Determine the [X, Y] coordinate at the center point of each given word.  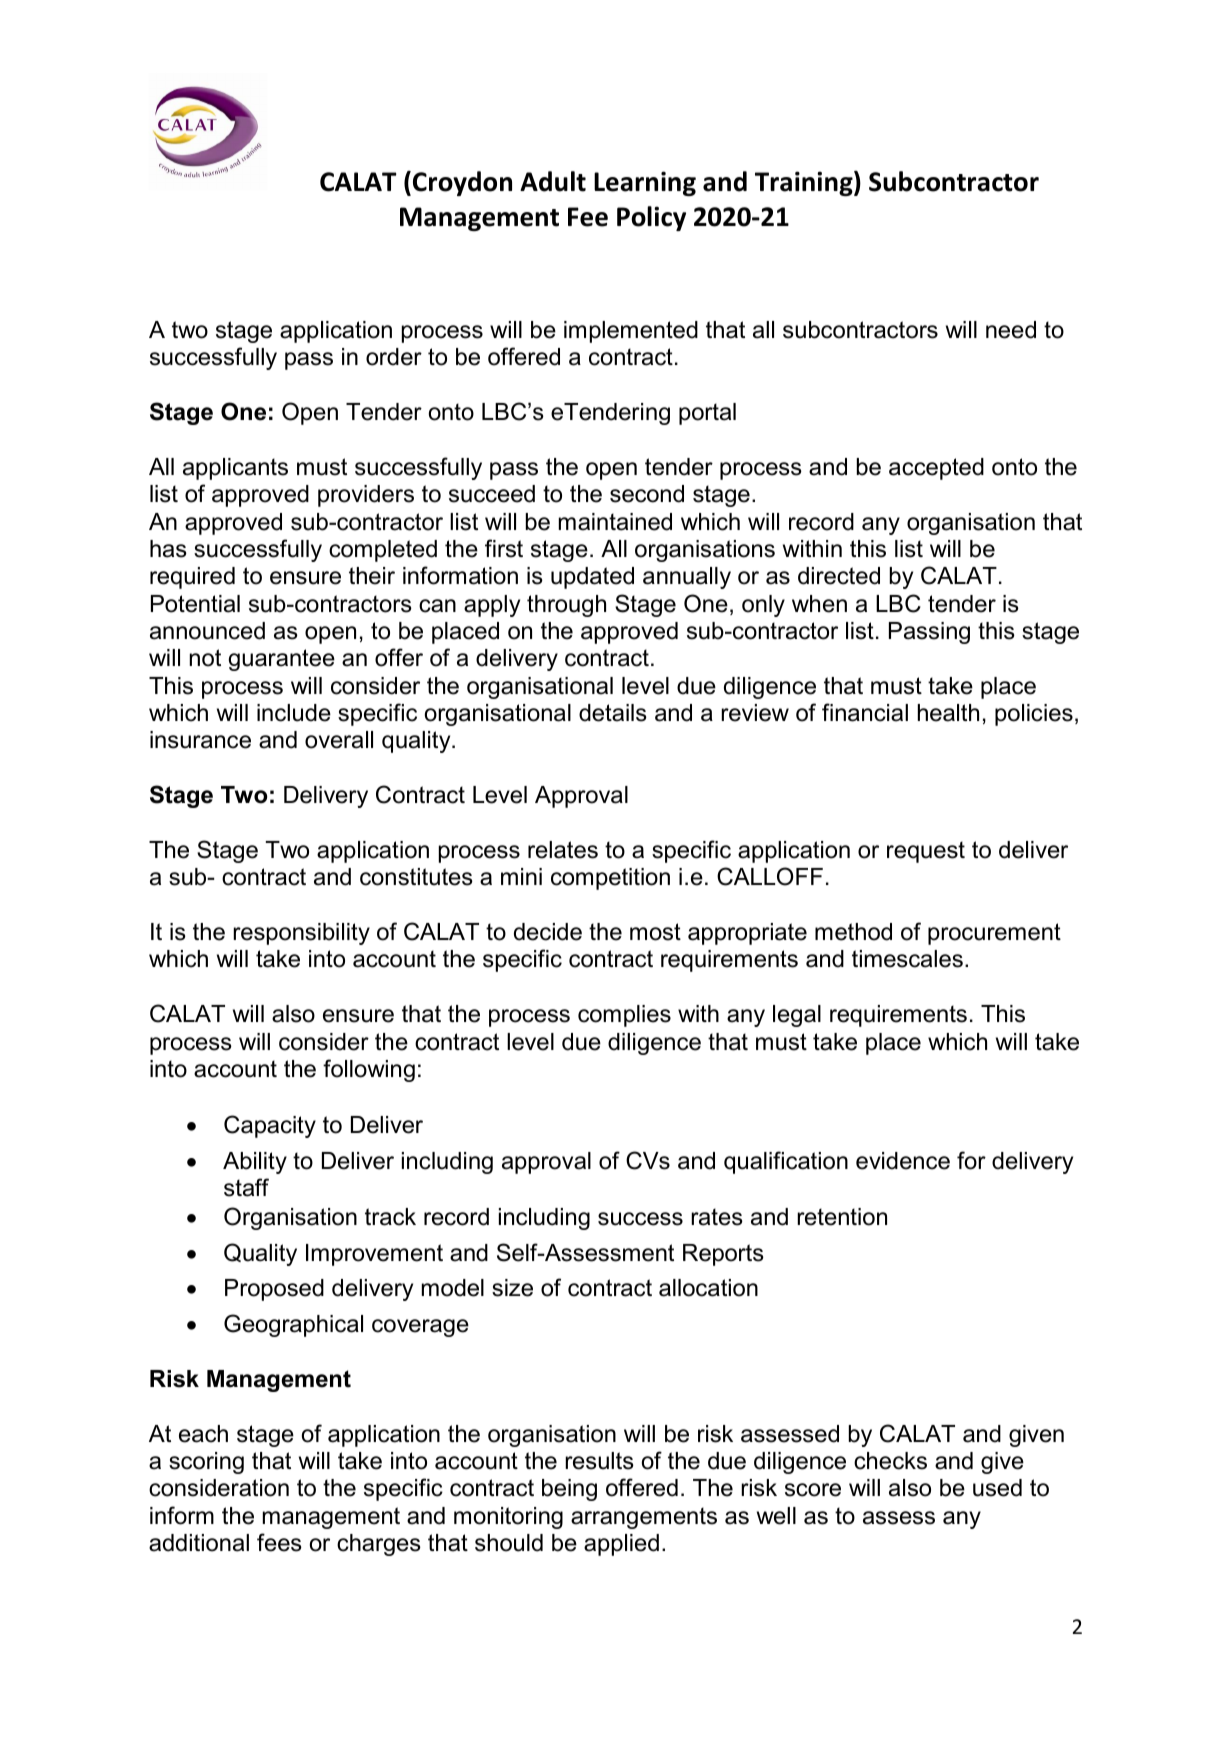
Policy [651, 218]
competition [610, 879]
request [926, 852]
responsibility [301, 934]
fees [279, 1542]
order [394, 357]
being [569, 1490]
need [1011, 330]
